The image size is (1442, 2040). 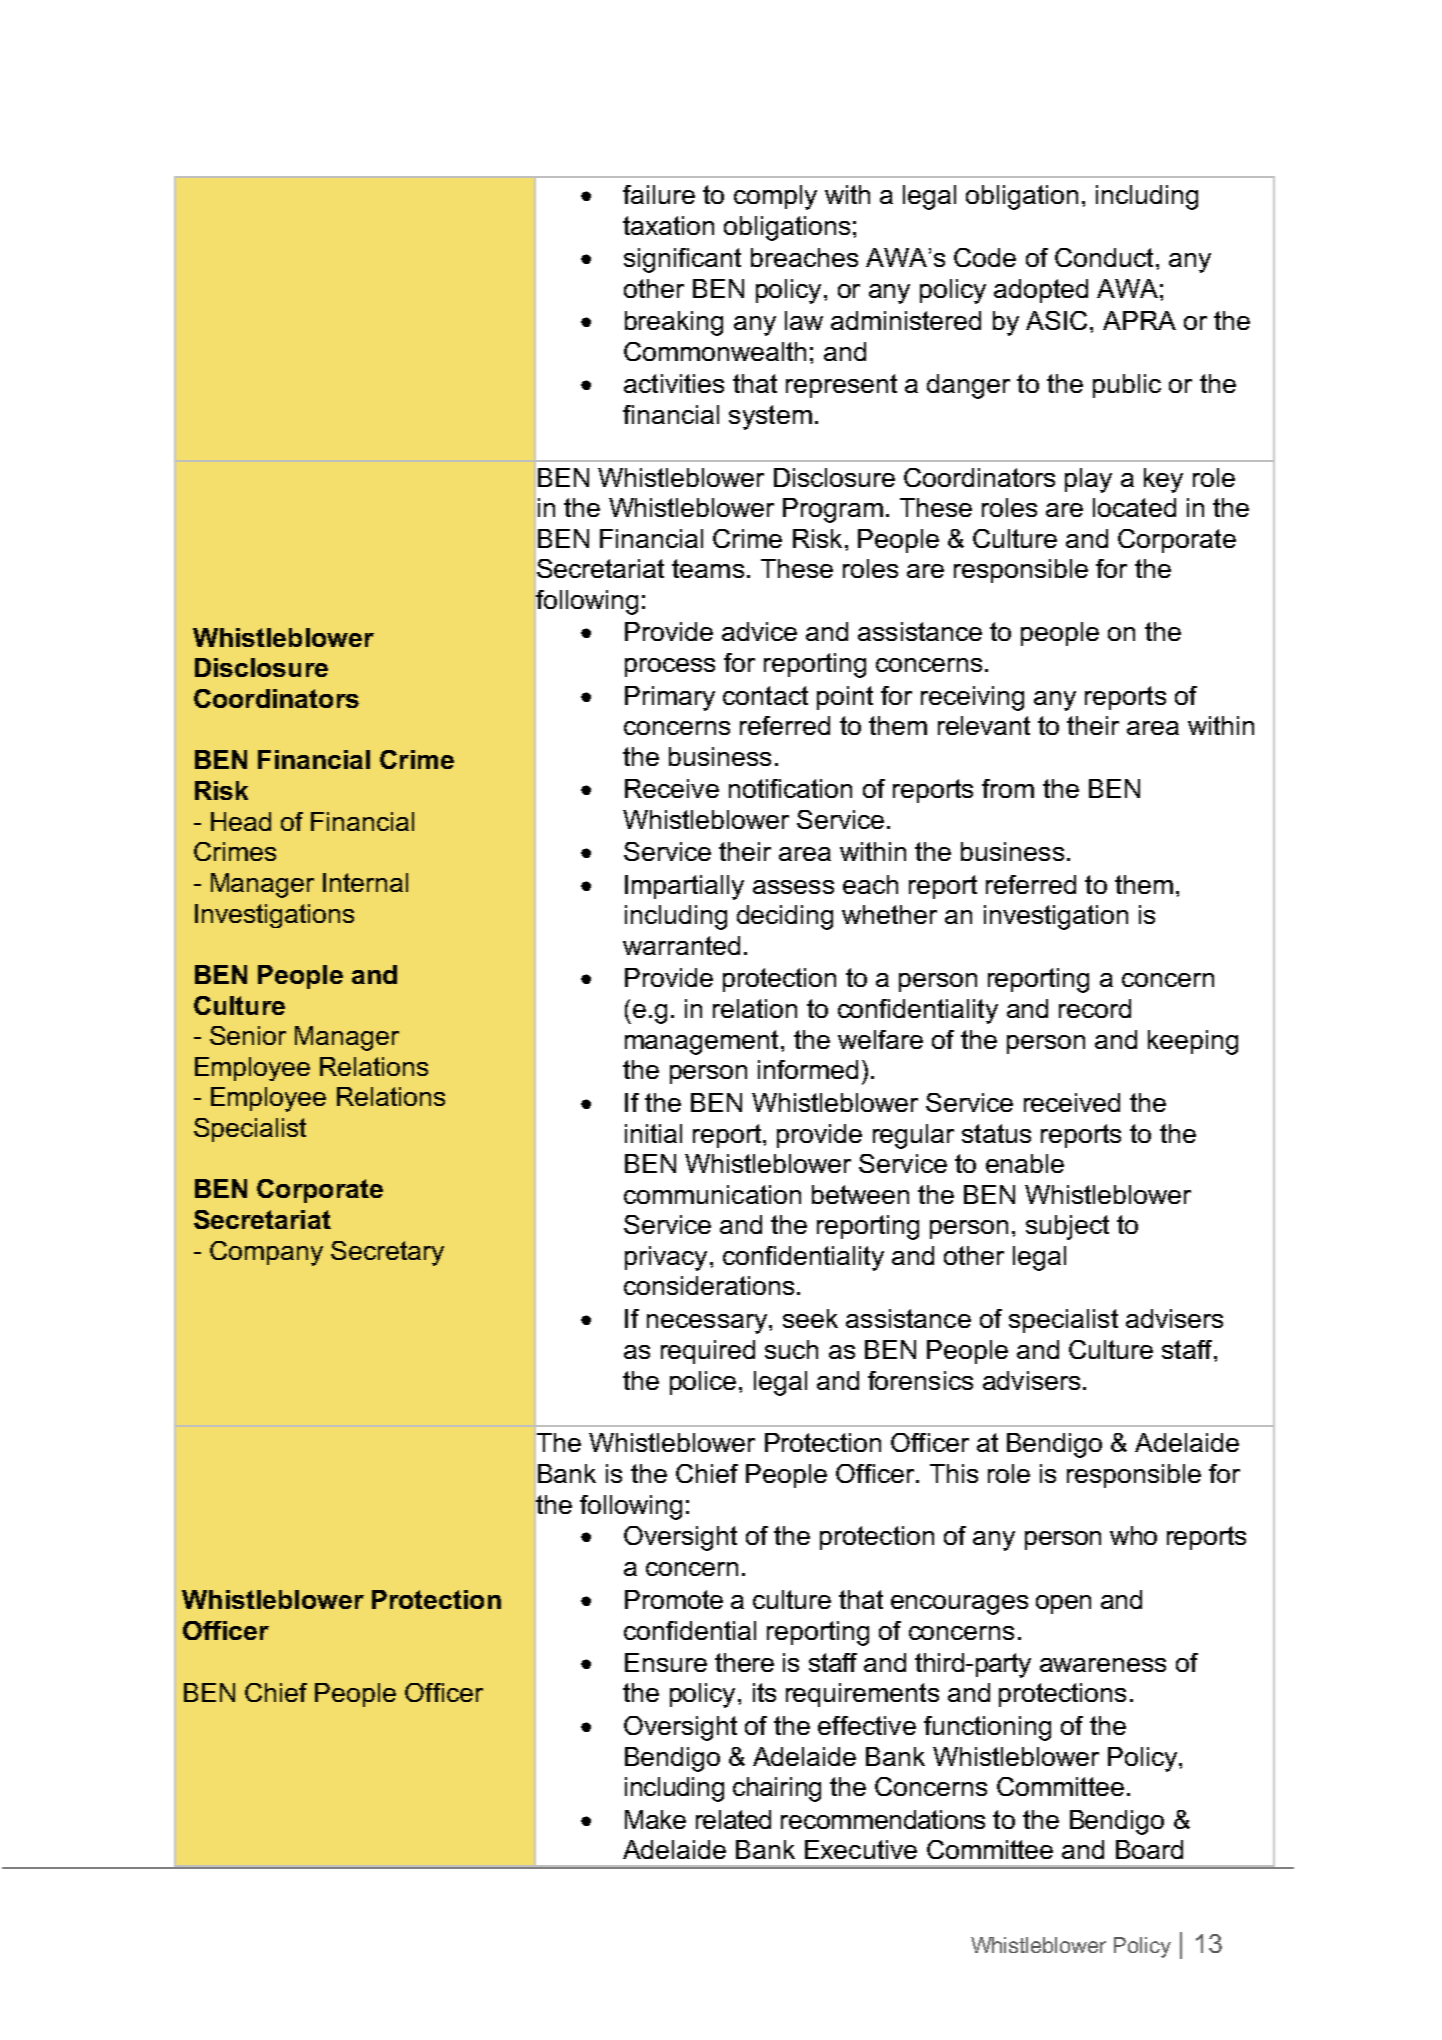 I want to click on failure, so click(x=659, y=194).
